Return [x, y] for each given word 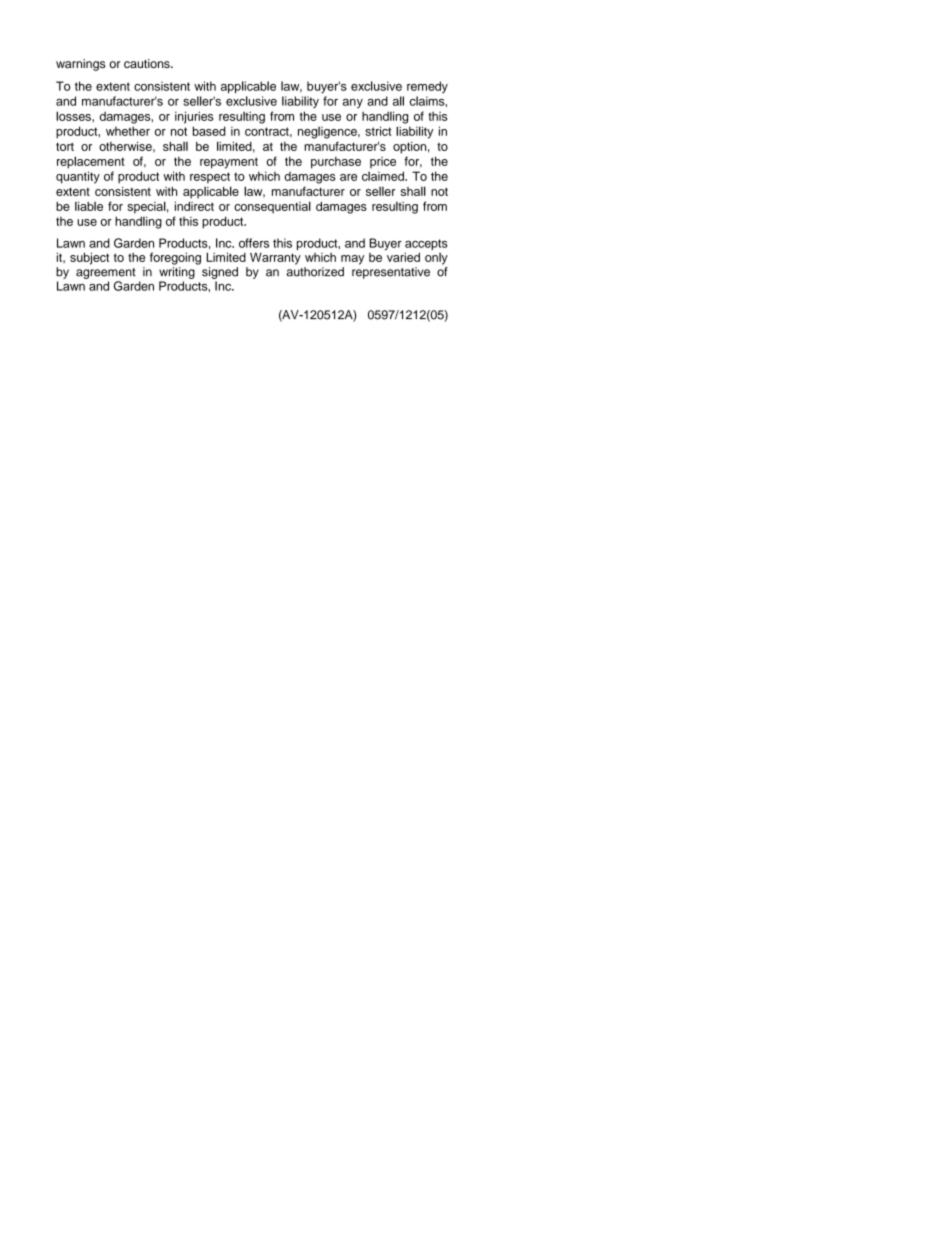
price [383, 163]
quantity [78, 177]
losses [74, 116]
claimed [384, 176]
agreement [106, 273]
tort [65, 146]
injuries [194, 117]
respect [210, 177]
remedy [427, 87]
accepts [426, 246]
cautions [148, 63]
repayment [229, 163]
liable [89, 206]
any [353, 103]
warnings [81, 65]
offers [254, 243]
